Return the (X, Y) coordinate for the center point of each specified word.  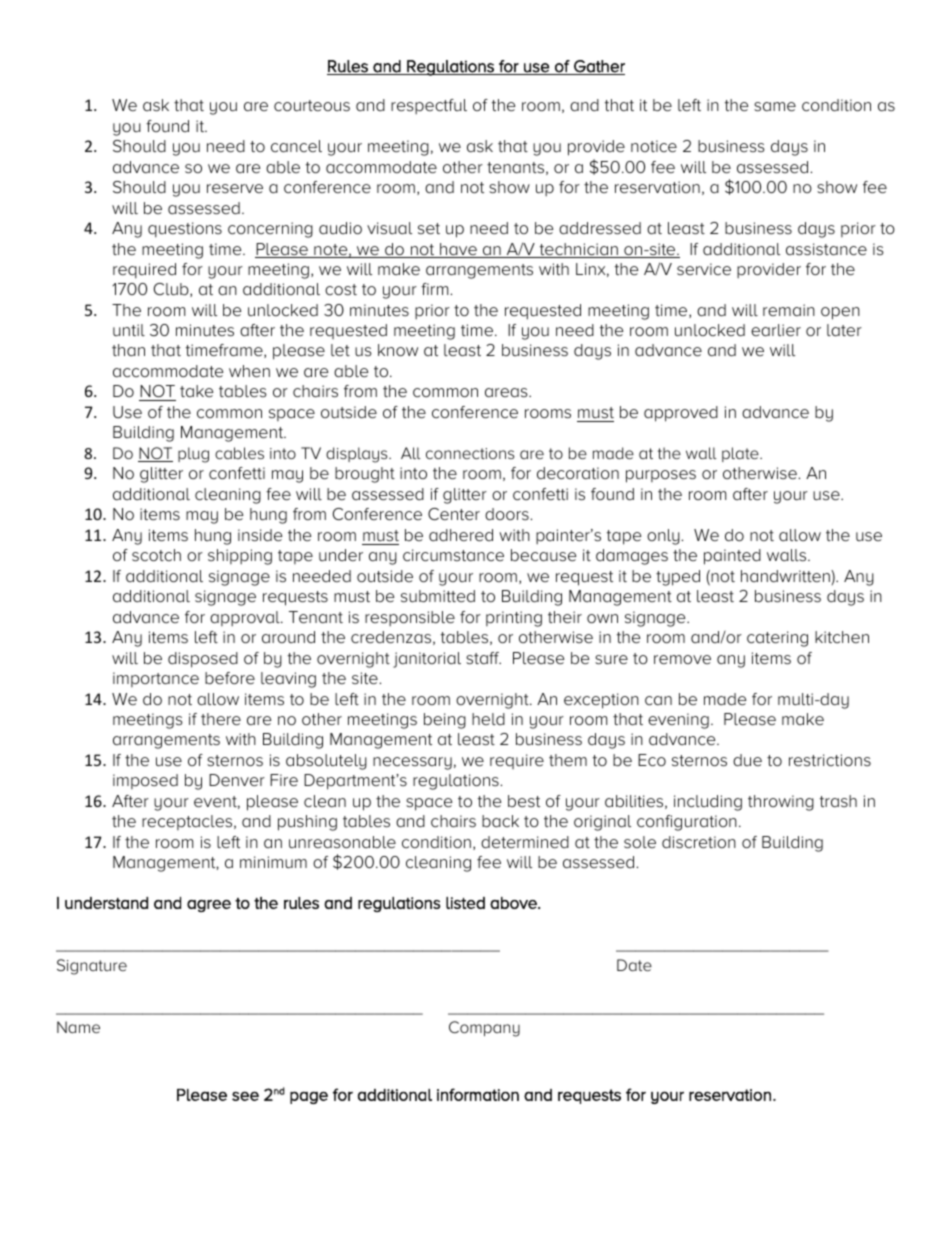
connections (470, 453)
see (245, 1096)
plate (741, 454)
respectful (429, 106)
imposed (145, 781)
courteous (312, 106)
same (775, 107)
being (445, 721)
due (747, 760)
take (196, 391)
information (478, 1094)
